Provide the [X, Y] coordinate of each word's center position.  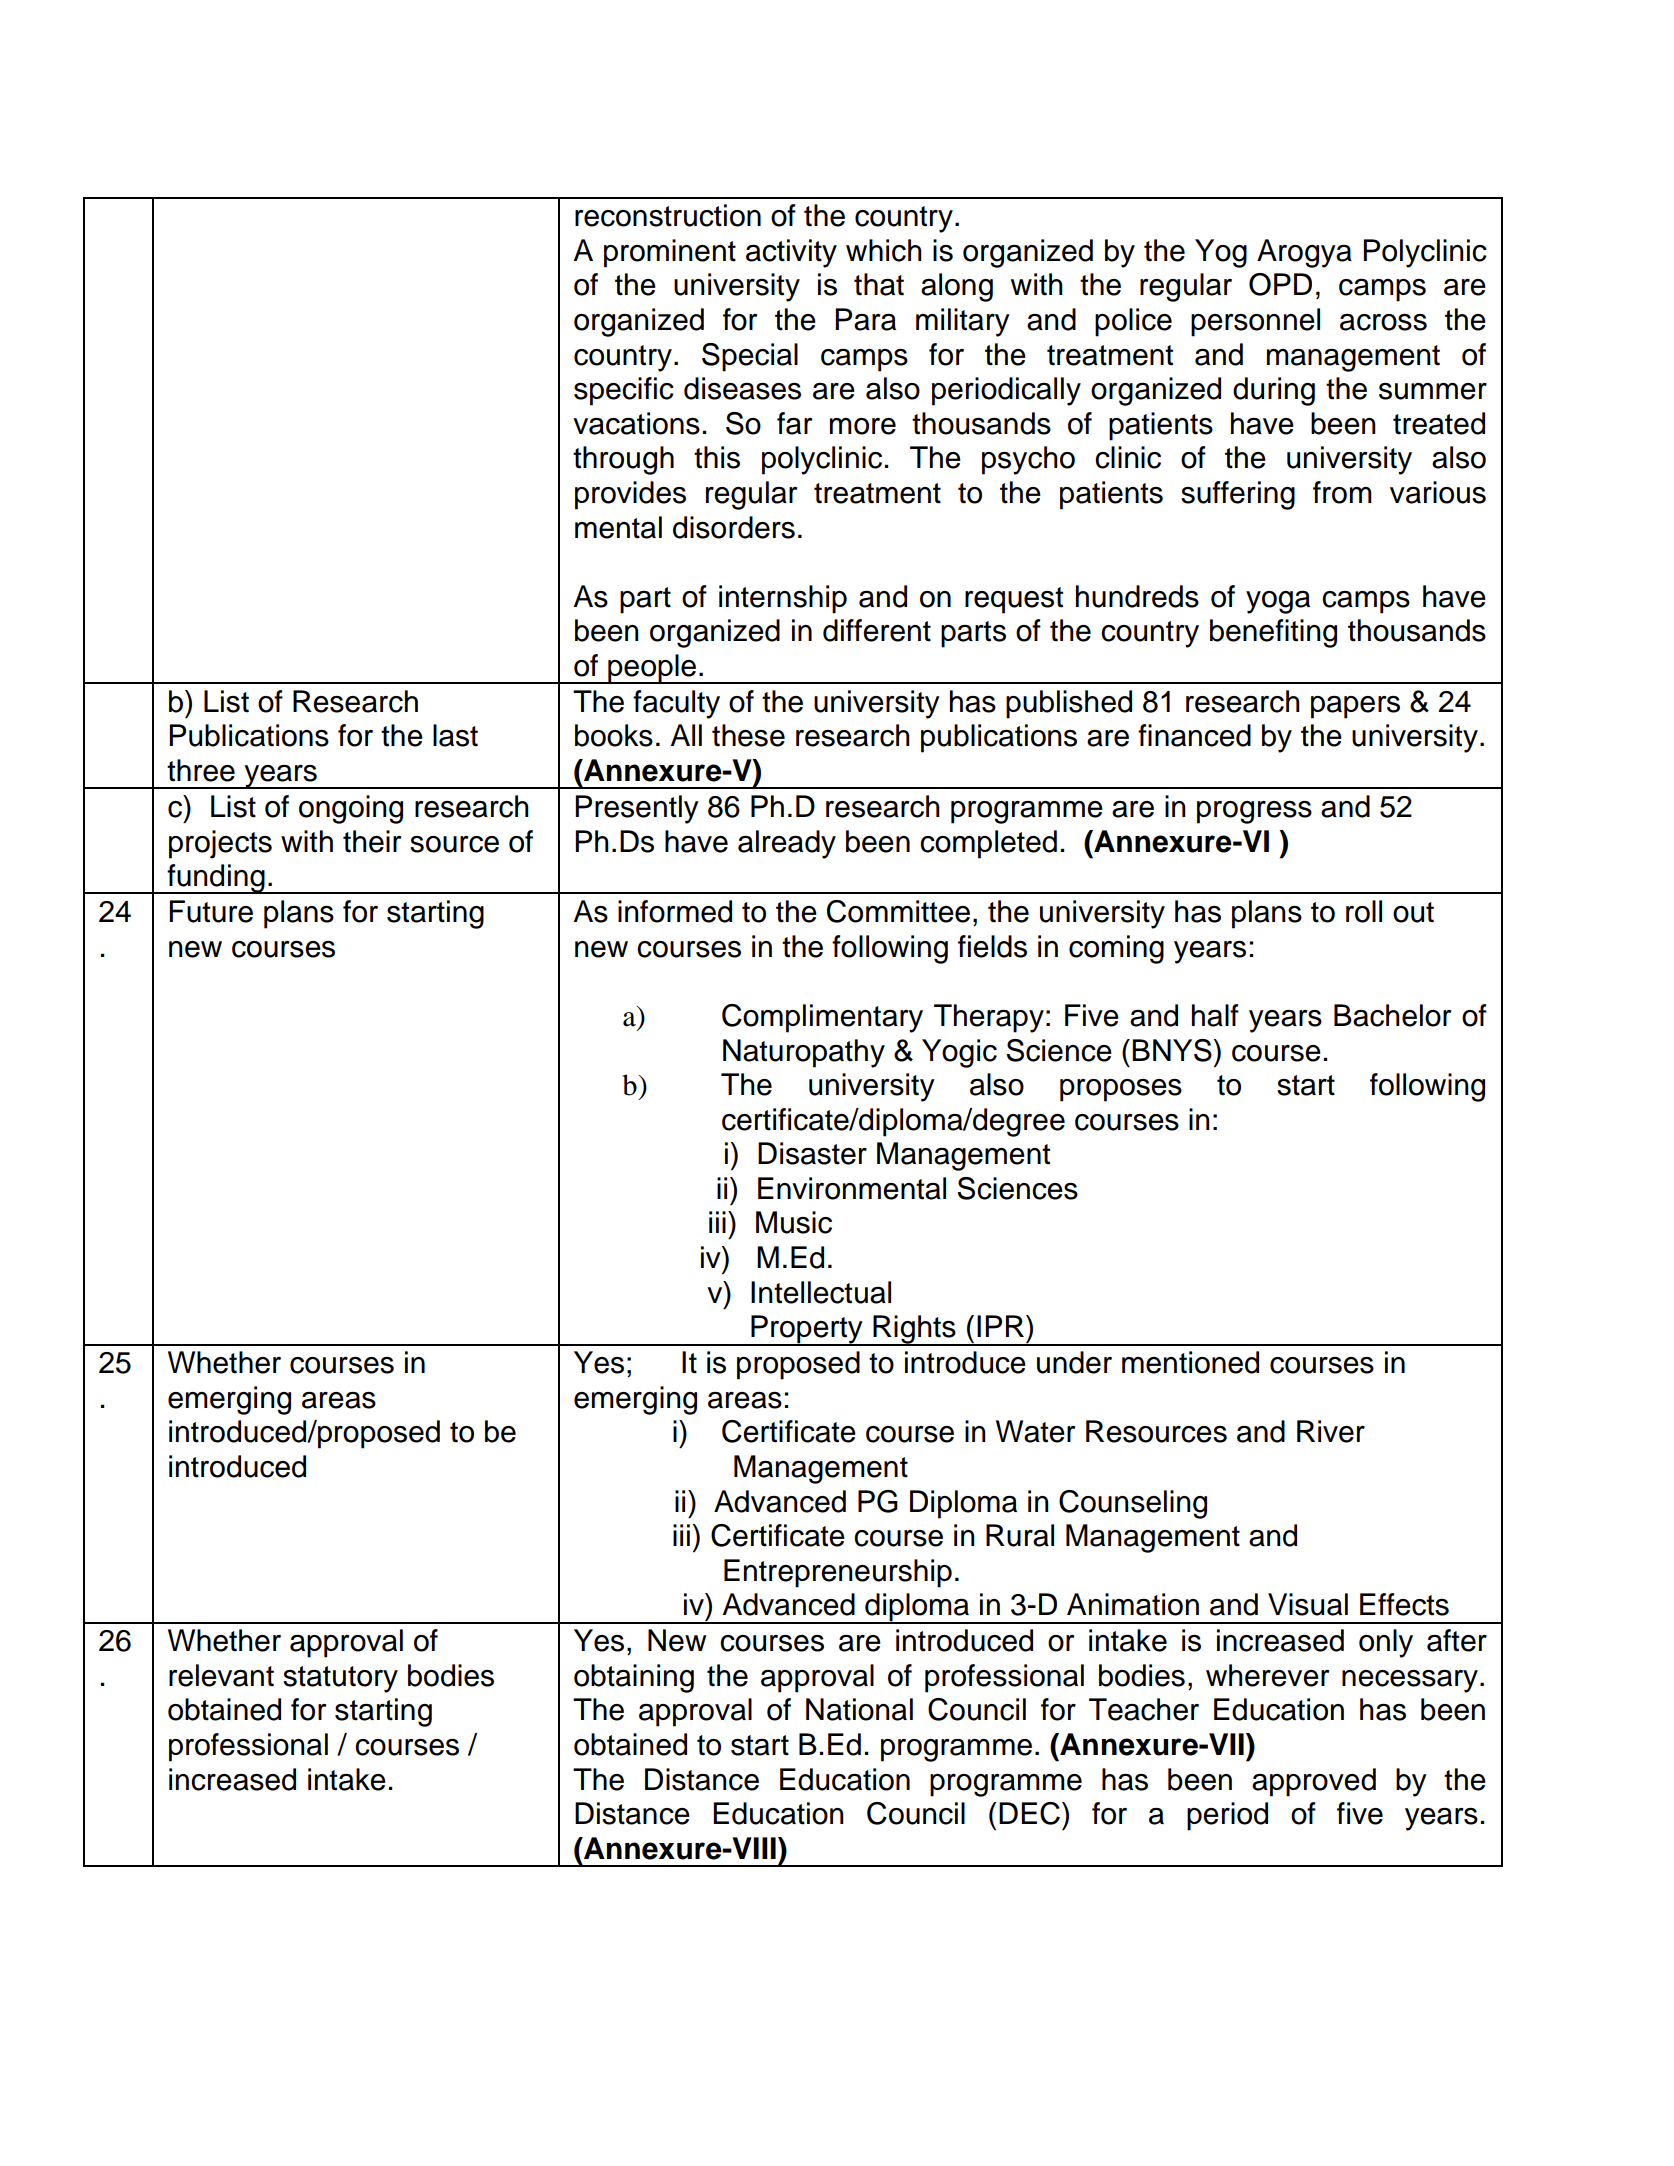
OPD [1280, 284]
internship [783, 599]
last [455, 735]
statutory [340, 1679]
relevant [221, 1675]
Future [211, 911]
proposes [1121, 1090]
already [787, 844]
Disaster [812, 1153]
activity [791, 253]
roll [1364, 911]
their [372, 841]
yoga [1278, 602]
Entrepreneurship [838, 1573]
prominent [670, 253]
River [1331, 1431]
